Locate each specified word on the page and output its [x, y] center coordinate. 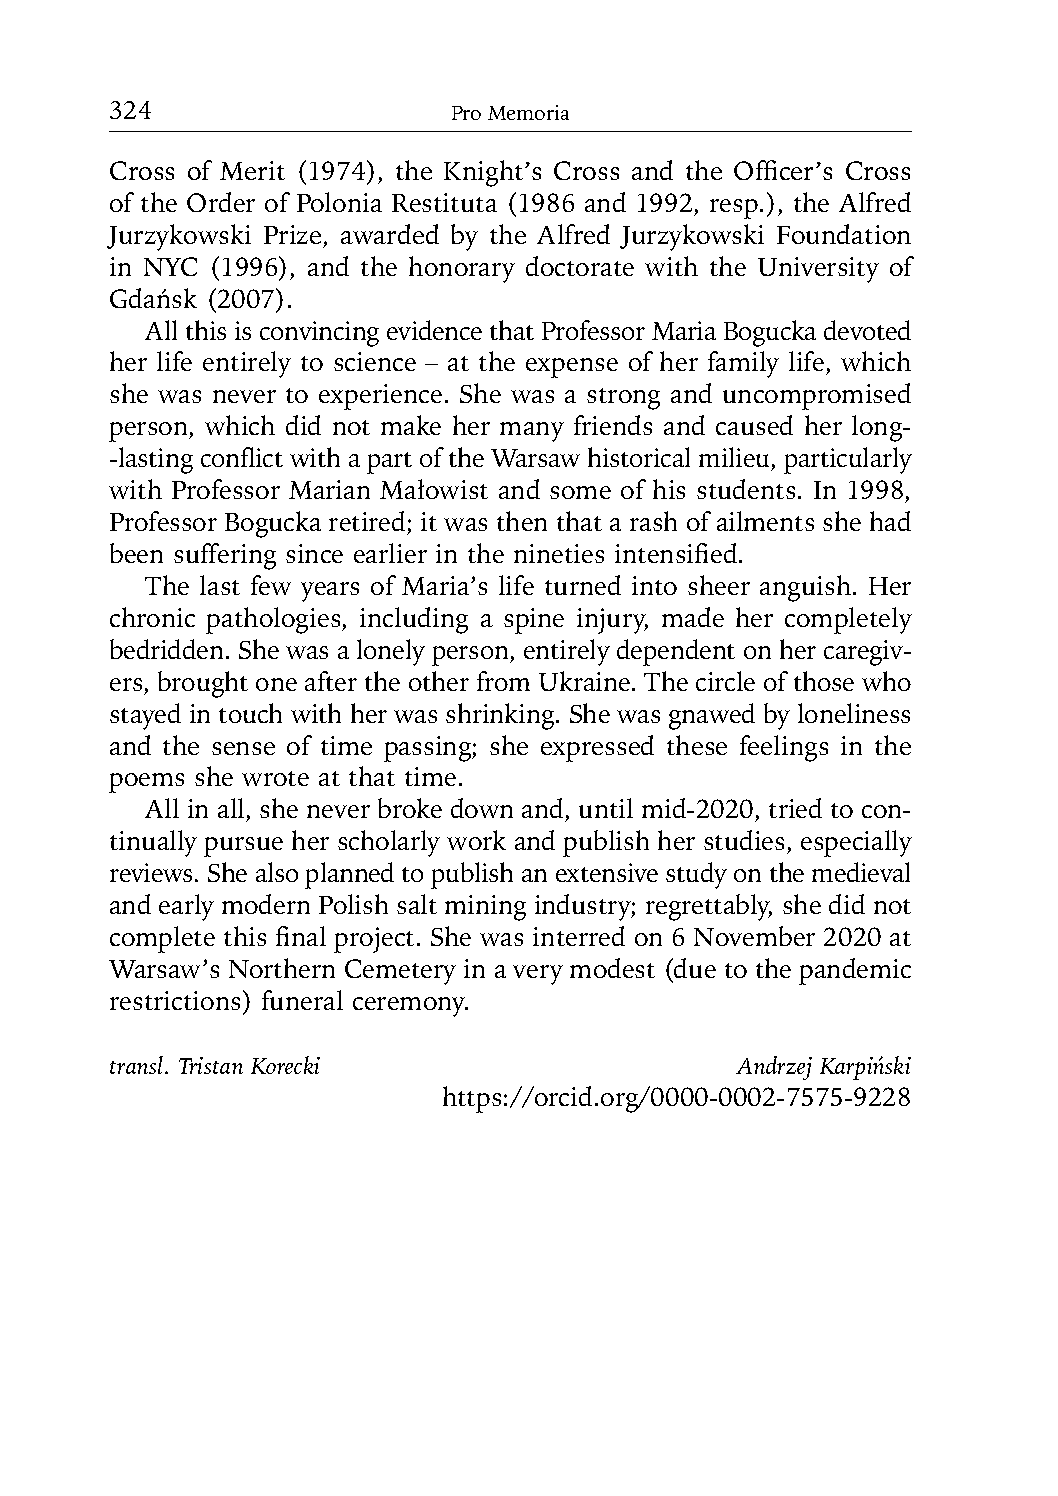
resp [734, 209]
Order [221, 202]
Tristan [211, 1065]
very [538, 975]
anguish [805, 588]
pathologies [274, 620]
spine [534, 621]
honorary [462, 269]
